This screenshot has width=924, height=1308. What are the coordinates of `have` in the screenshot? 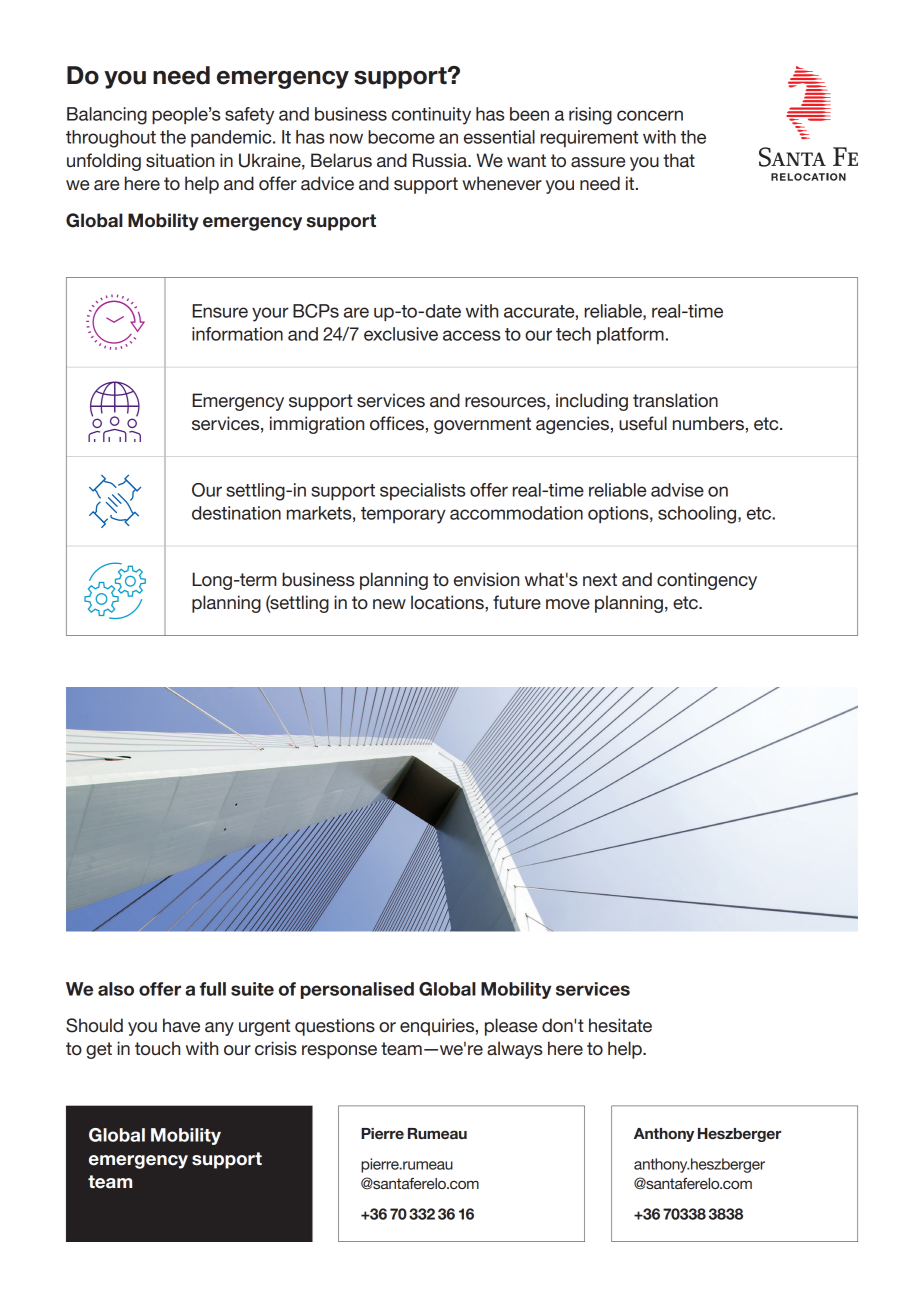 It's located at (181, 1025).
